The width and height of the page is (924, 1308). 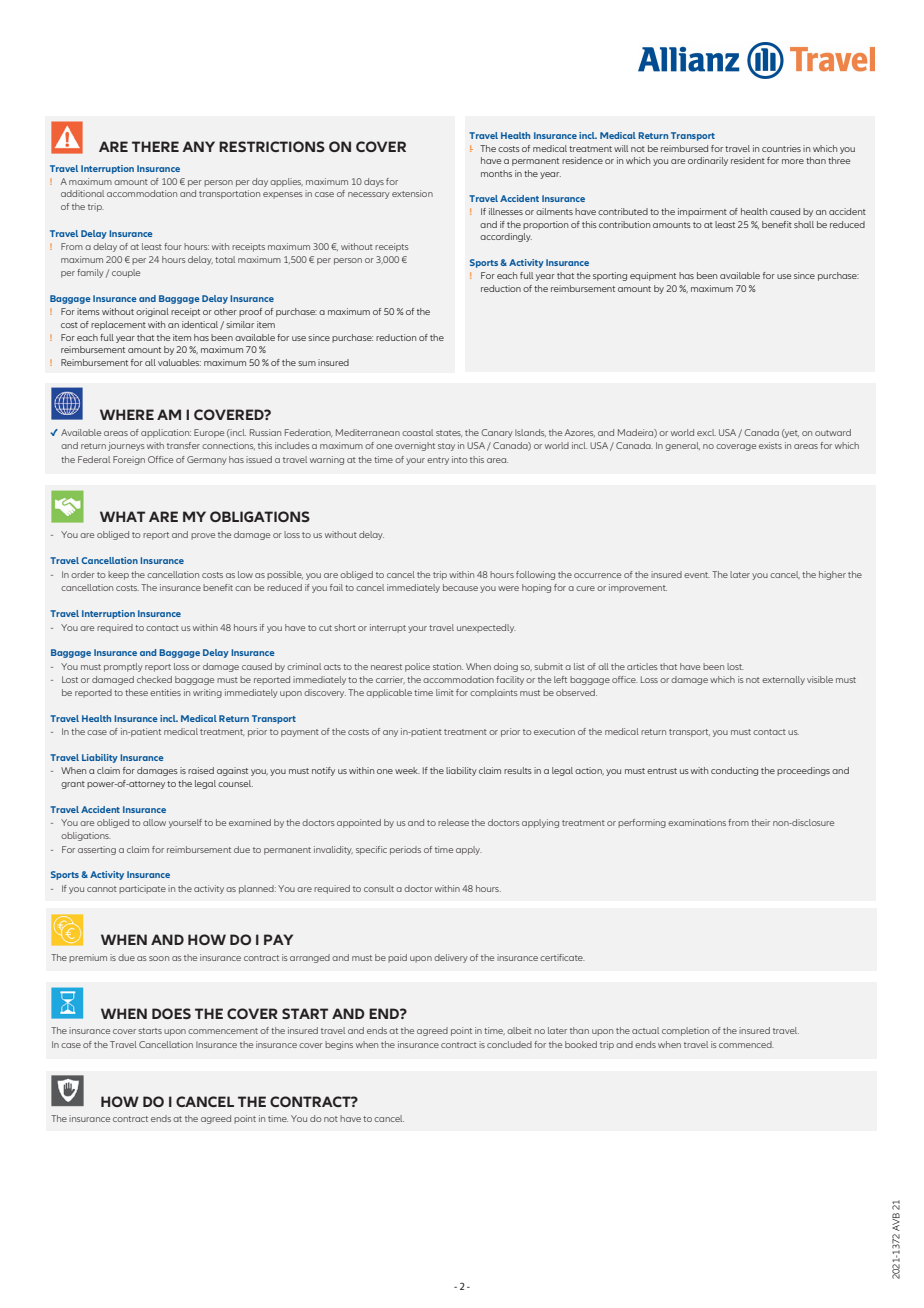 What do you see at coordinates (179, 362) in the page?
I see `valuables` at bounding box center [179, 362].
